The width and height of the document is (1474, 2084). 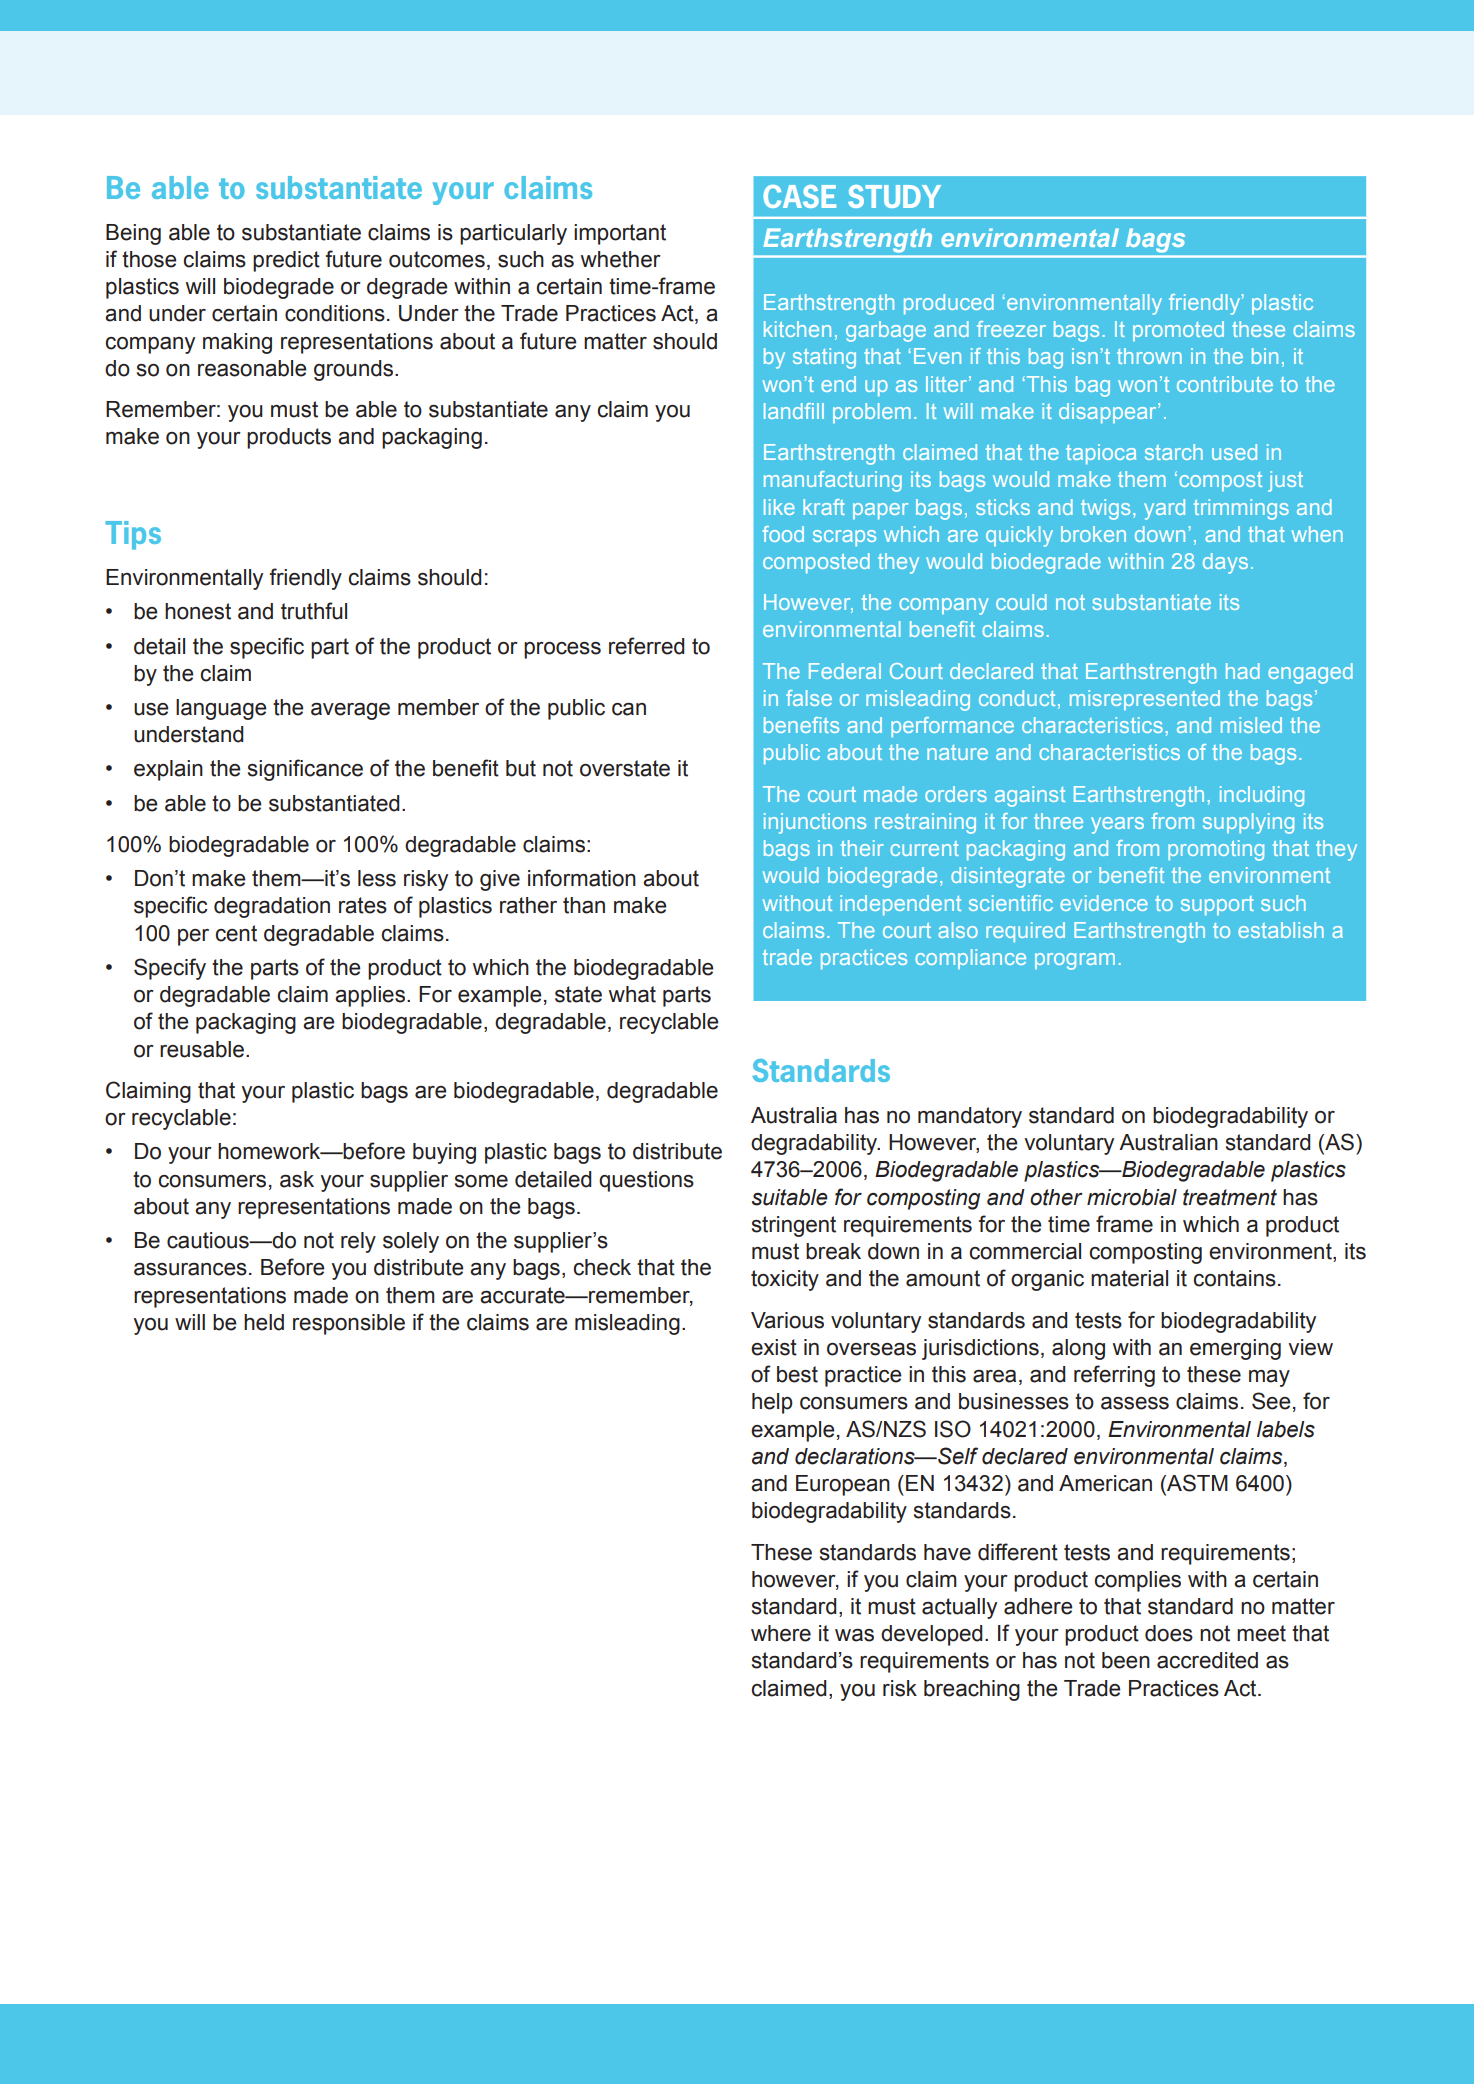 What do you see at coordinates (236, 933) in the document?
I see `cent` at bounding box center [236, 933].
